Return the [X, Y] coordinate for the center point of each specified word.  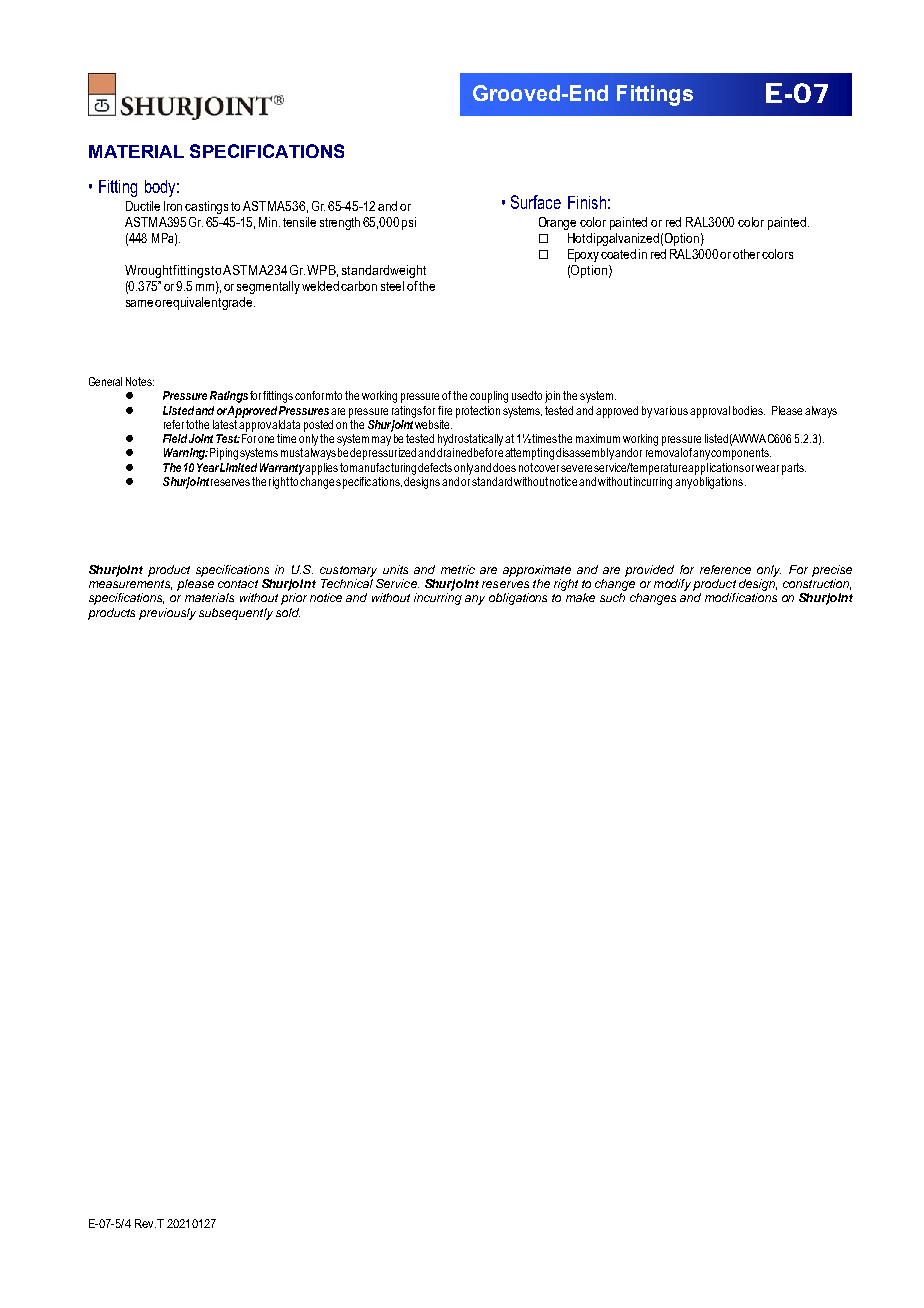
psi [409, 223]
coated [618, 254]
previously [167, 614]
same [139, 303]
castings [206, 207]
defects [435, 467]
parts [794, 469]
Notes [140, 381]
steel [392, 286]
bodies [749, 410]
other [746, 254]
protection [478, 412]
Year [208, 467]
